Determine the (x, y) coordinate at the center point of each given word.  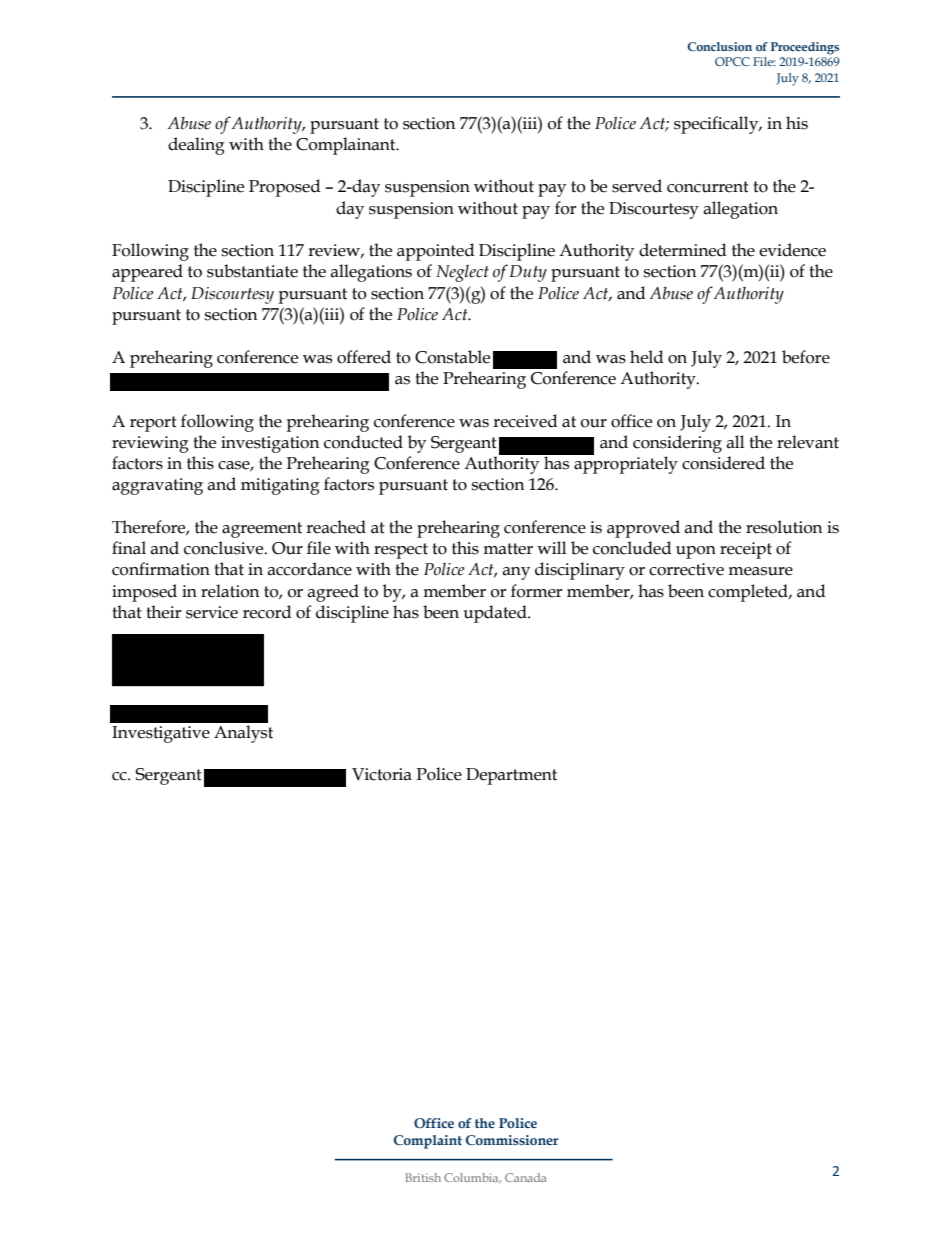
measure (760, 571)
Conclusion (719, 46)
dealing (196, 146)
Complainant (347, 146)
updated (496, 614)
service (212, 612)
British (423, 1177)
